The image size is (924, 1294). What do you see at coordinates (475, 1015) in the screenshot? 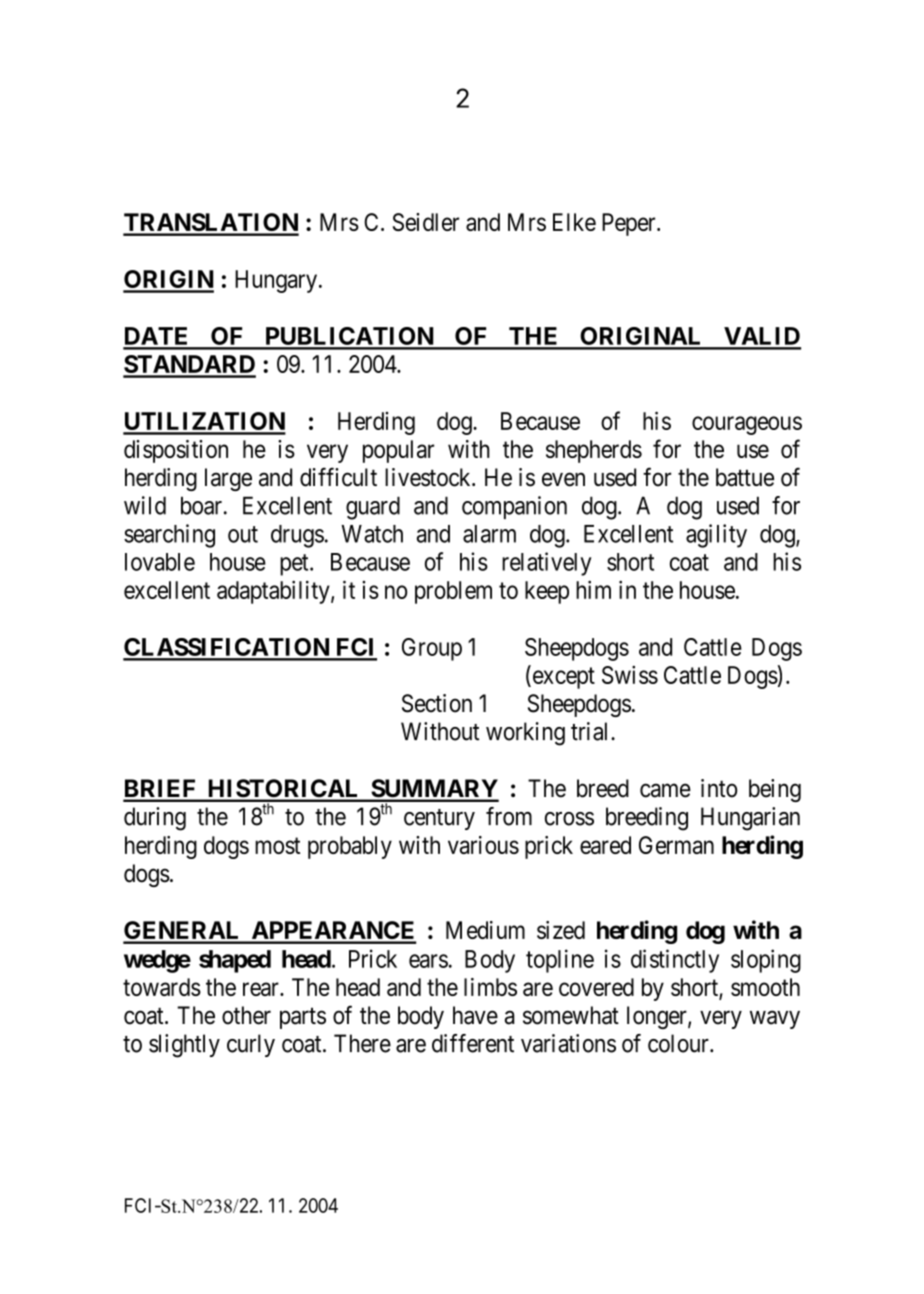
I see `have` at bounding box center [475, 1015].
